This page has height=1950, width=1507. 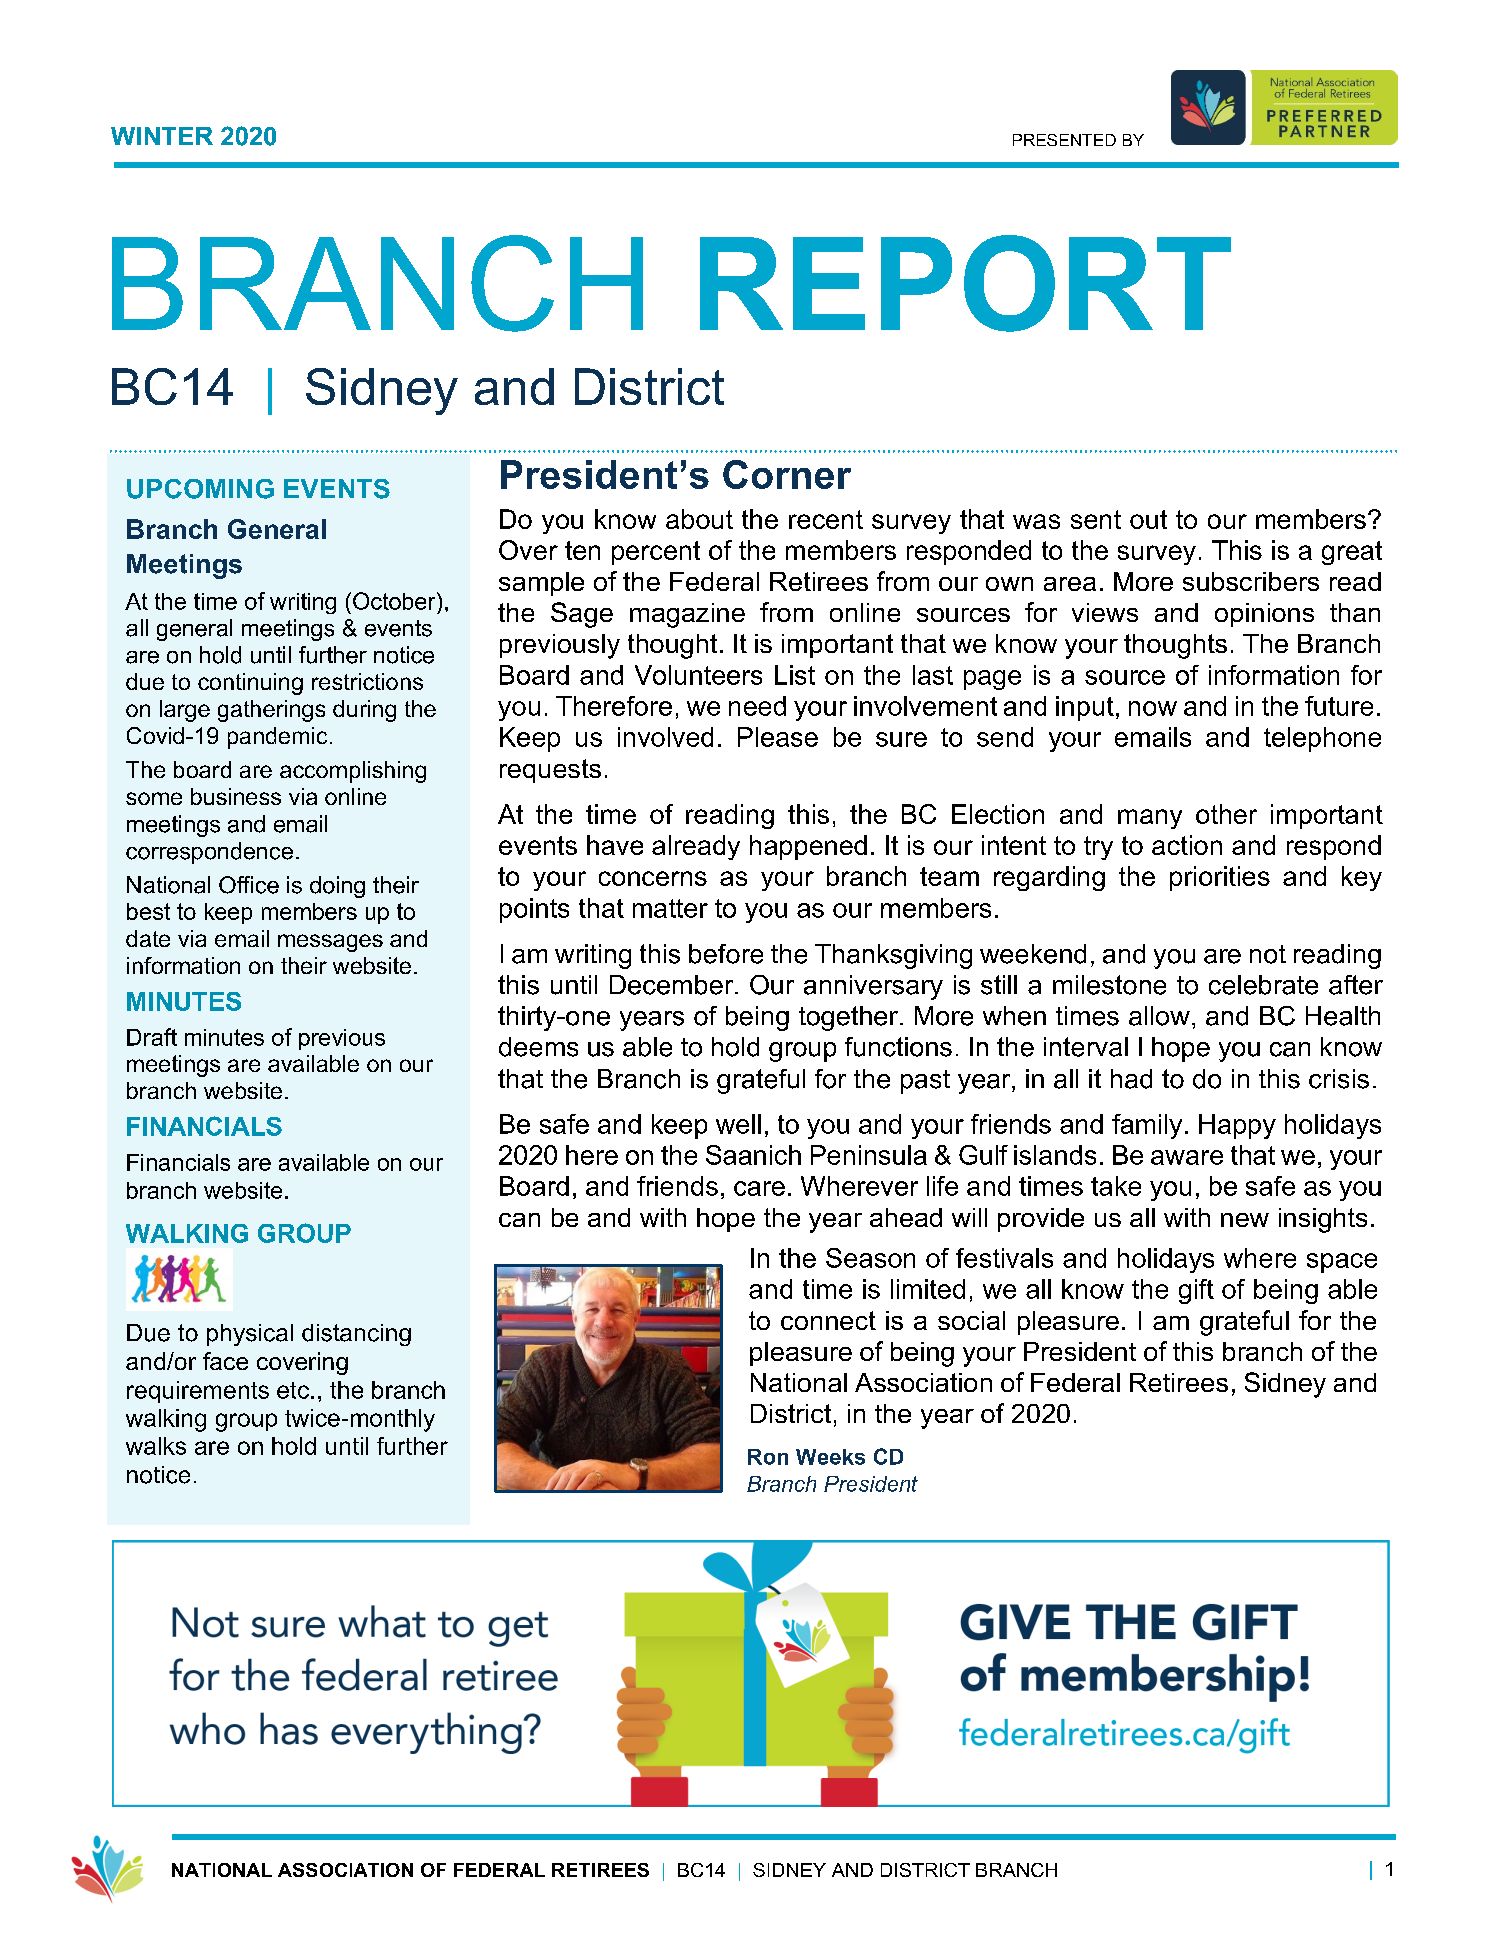 I want to click on magazine, so click(x=687, y=615).
